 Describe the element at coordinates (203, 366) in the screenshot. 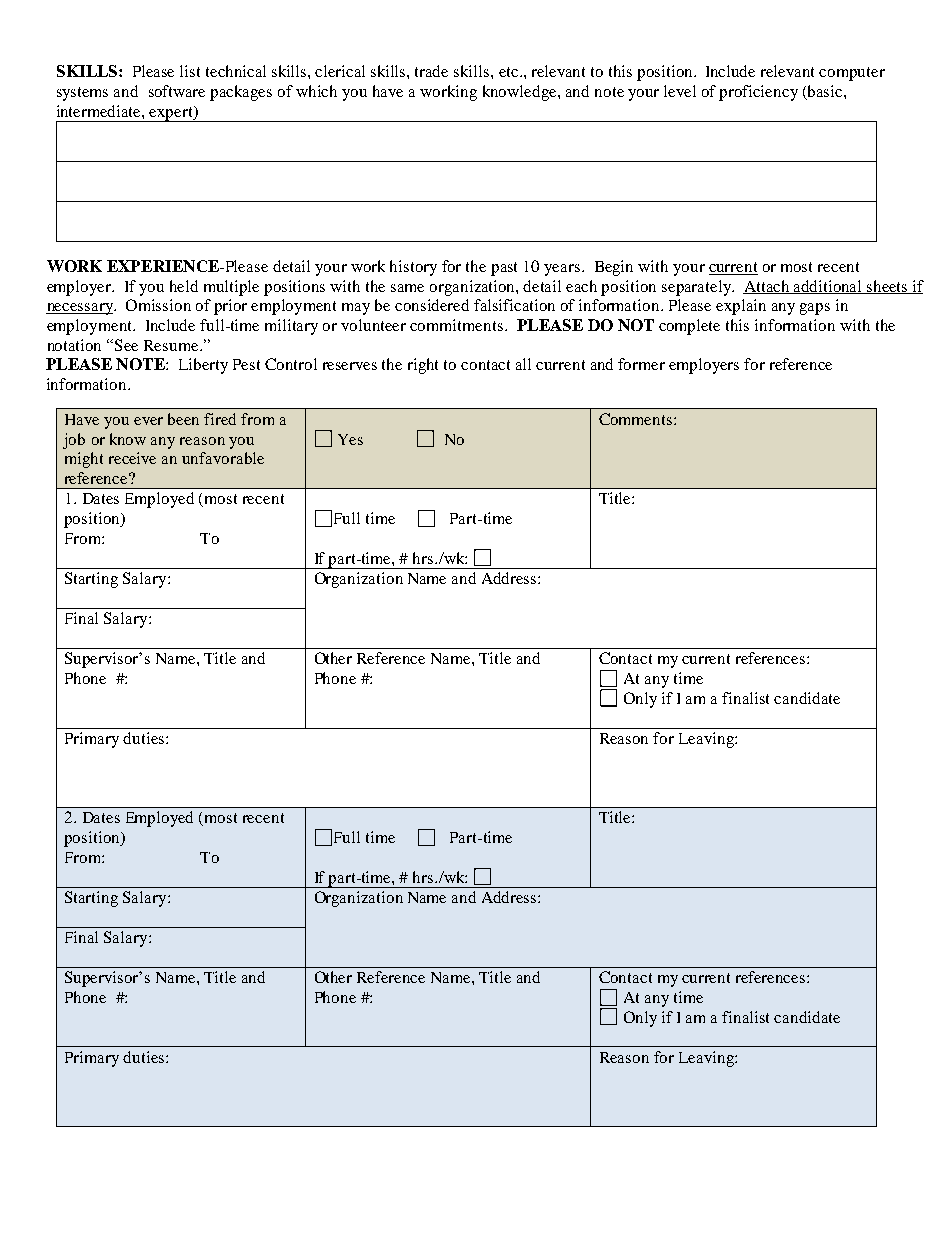

I see `Liberty` at that location.
